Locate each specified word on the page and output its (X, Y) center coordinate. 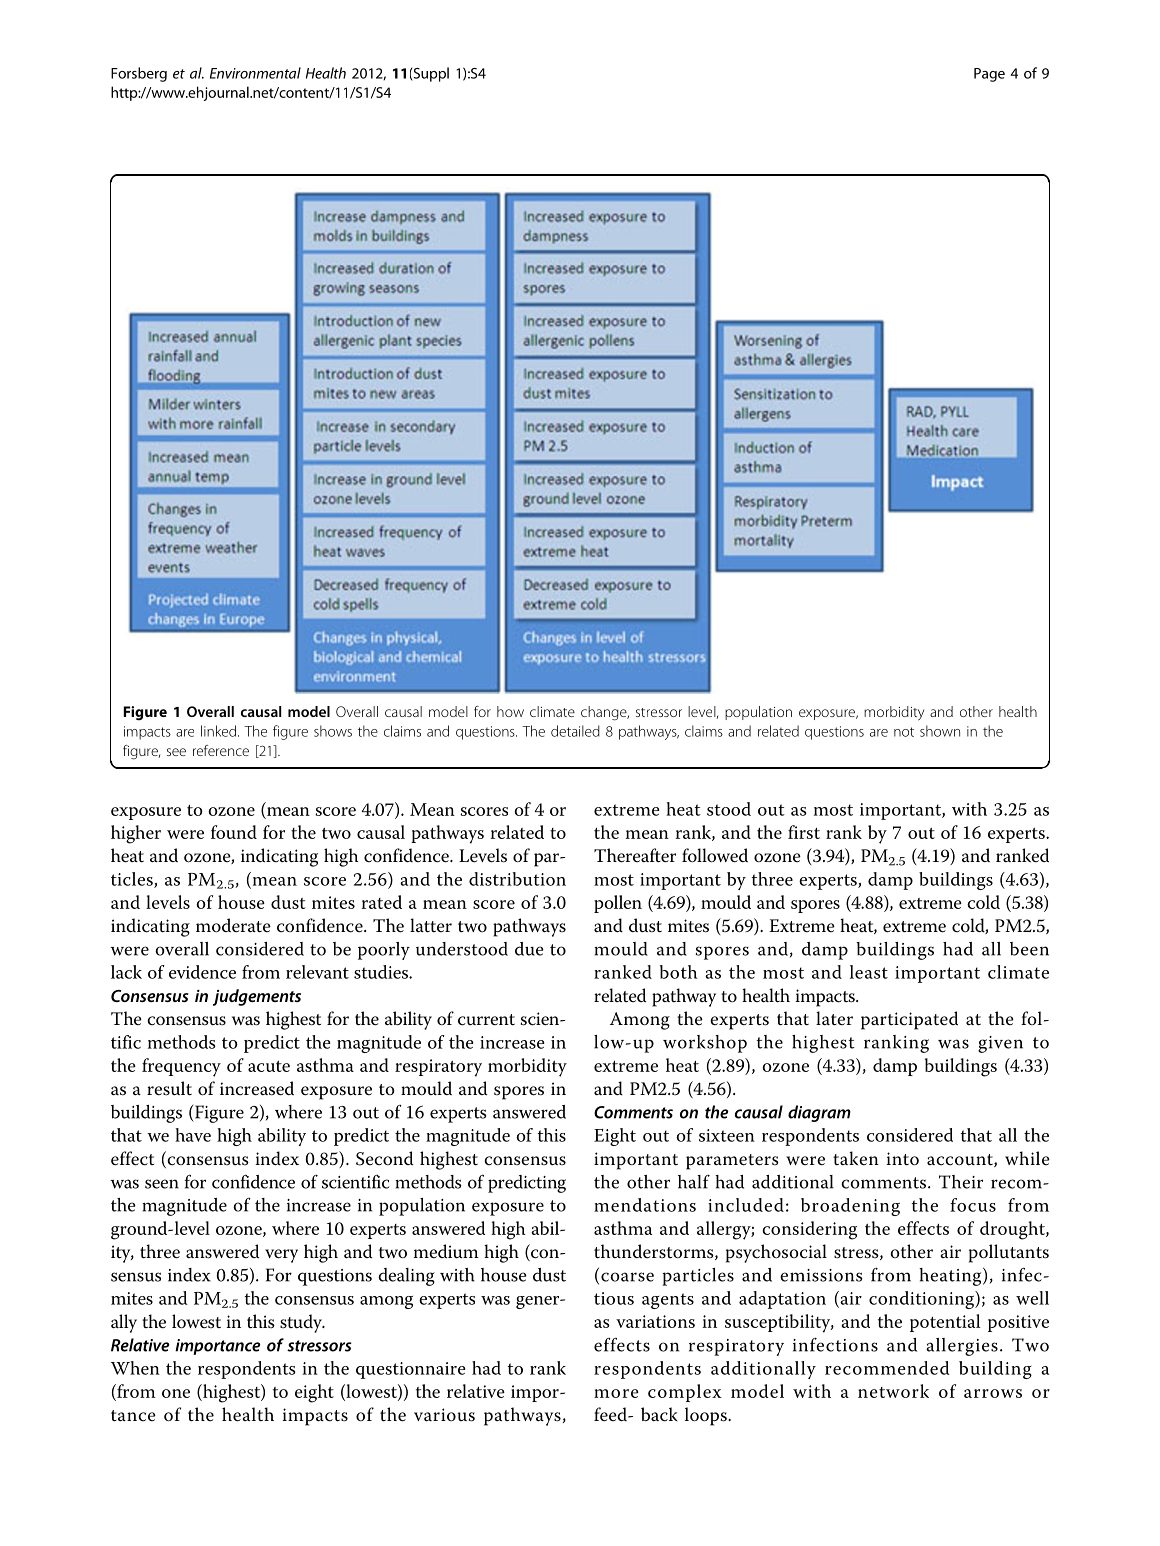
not (904, 732)
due (529, 949)
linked (218, 731)
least (869, 972)
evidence (202, 972)
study (302, 1323)
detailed (575, 731)
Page (989, 75)
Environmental (255, 73)
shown (940, 731)
